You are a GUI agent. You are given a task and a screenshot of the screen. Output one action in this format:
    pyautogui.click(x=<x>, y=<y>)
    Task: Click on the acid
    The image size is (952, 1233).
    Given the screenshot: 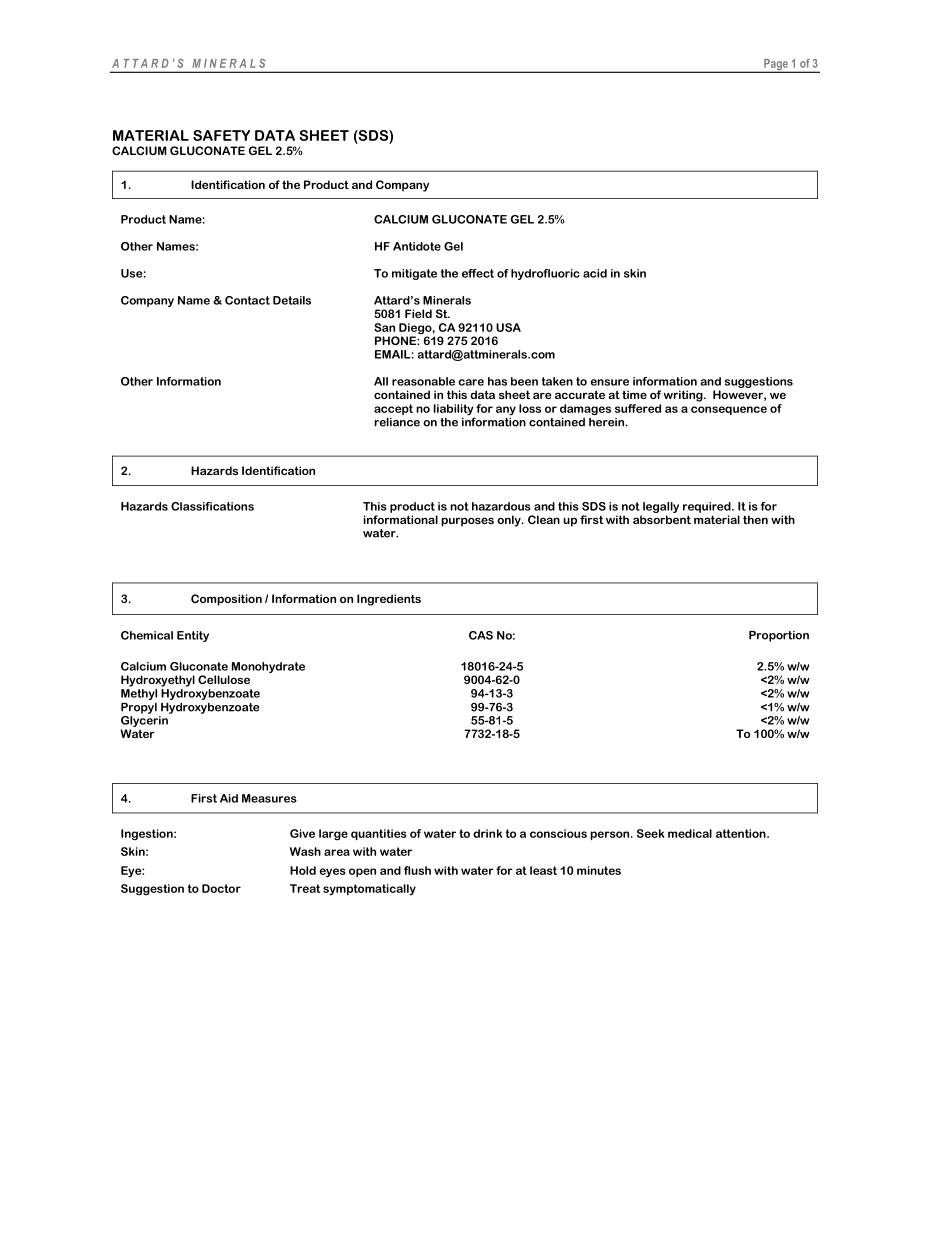 What is the action you would take?
    pyautogui.click(x=595, y=273)
